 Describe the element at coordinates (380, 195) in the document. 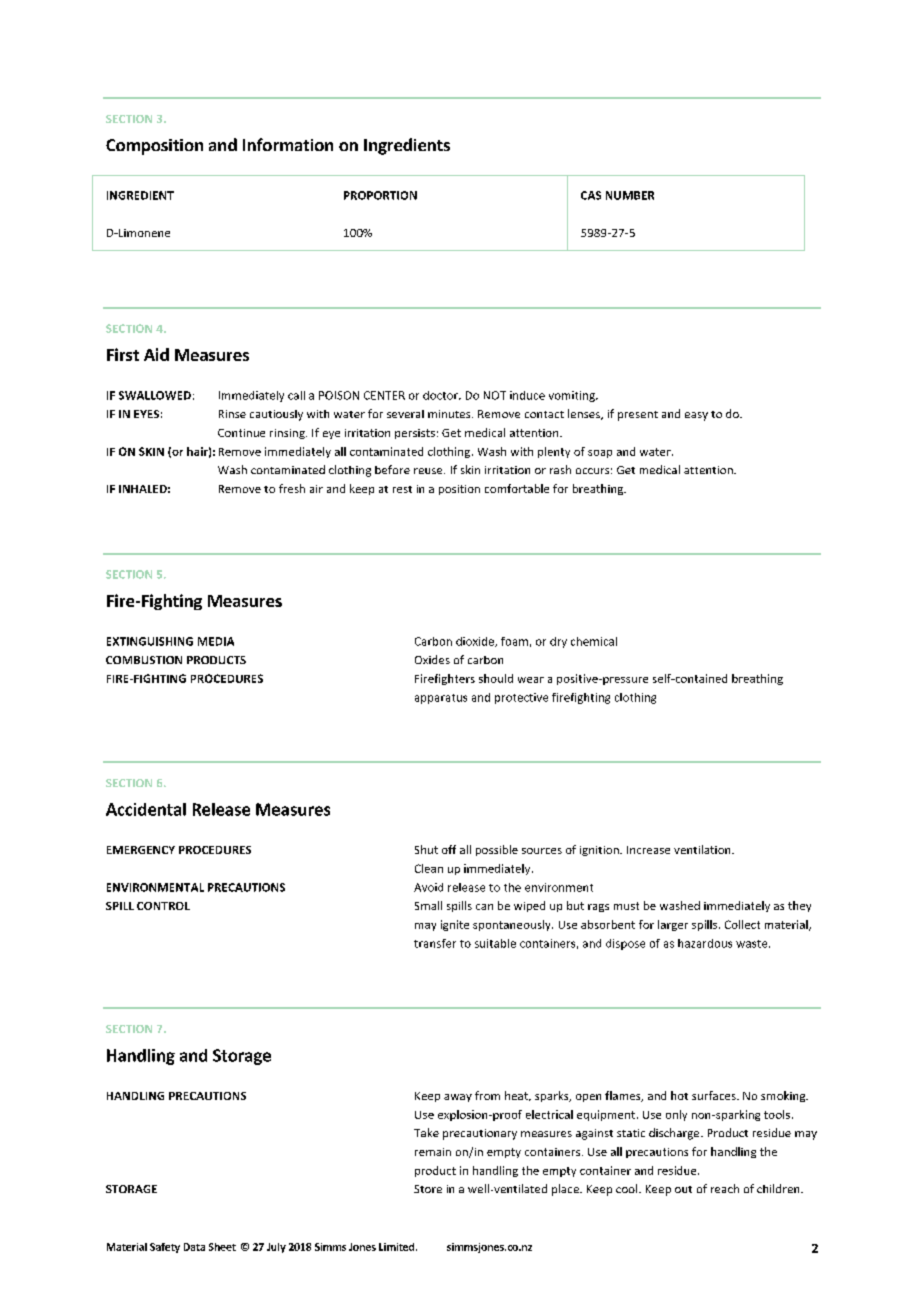

I see `PROPORTION` at that location.
